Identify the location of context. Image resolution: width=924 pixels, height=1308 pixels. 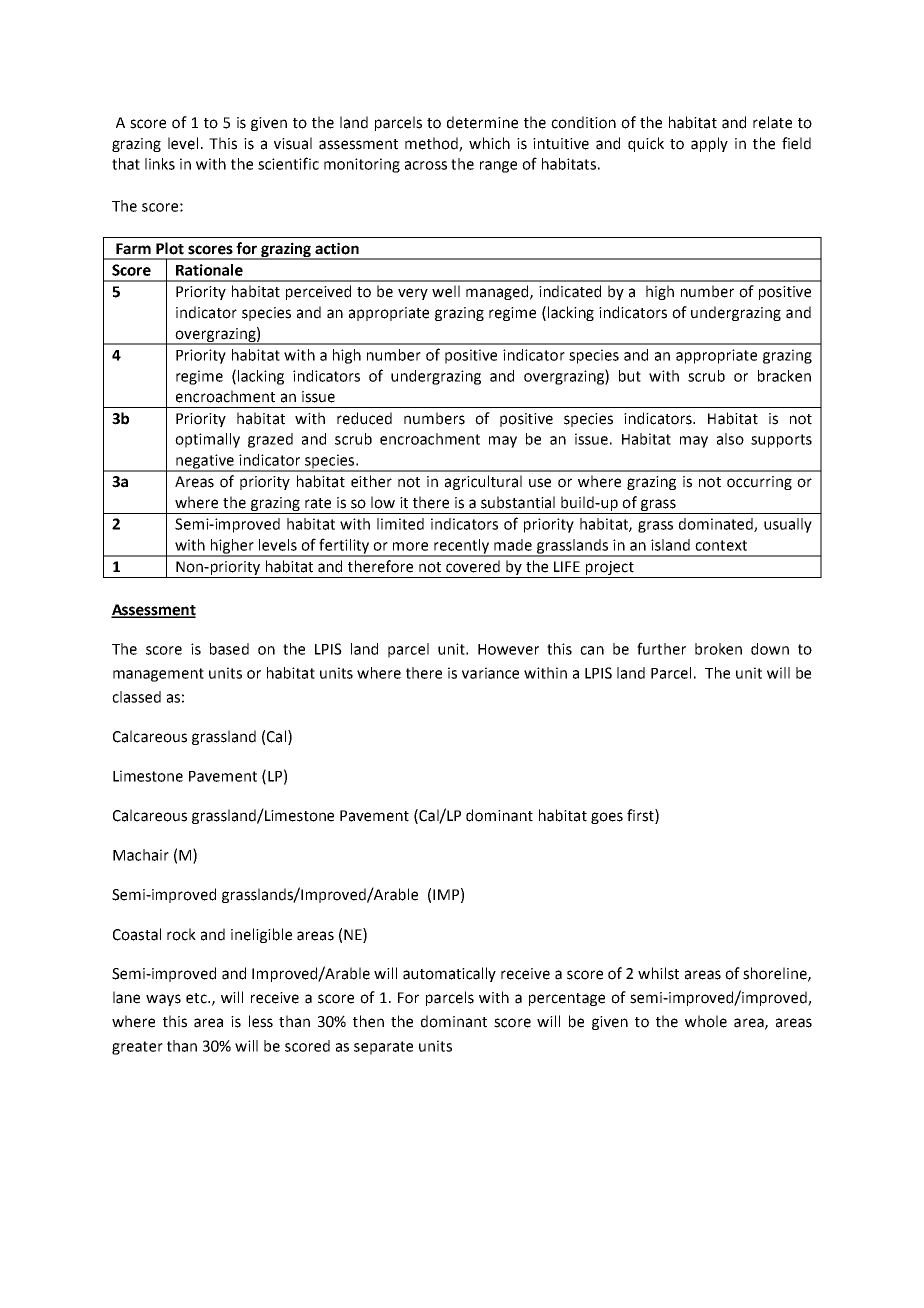
(721, 545).
